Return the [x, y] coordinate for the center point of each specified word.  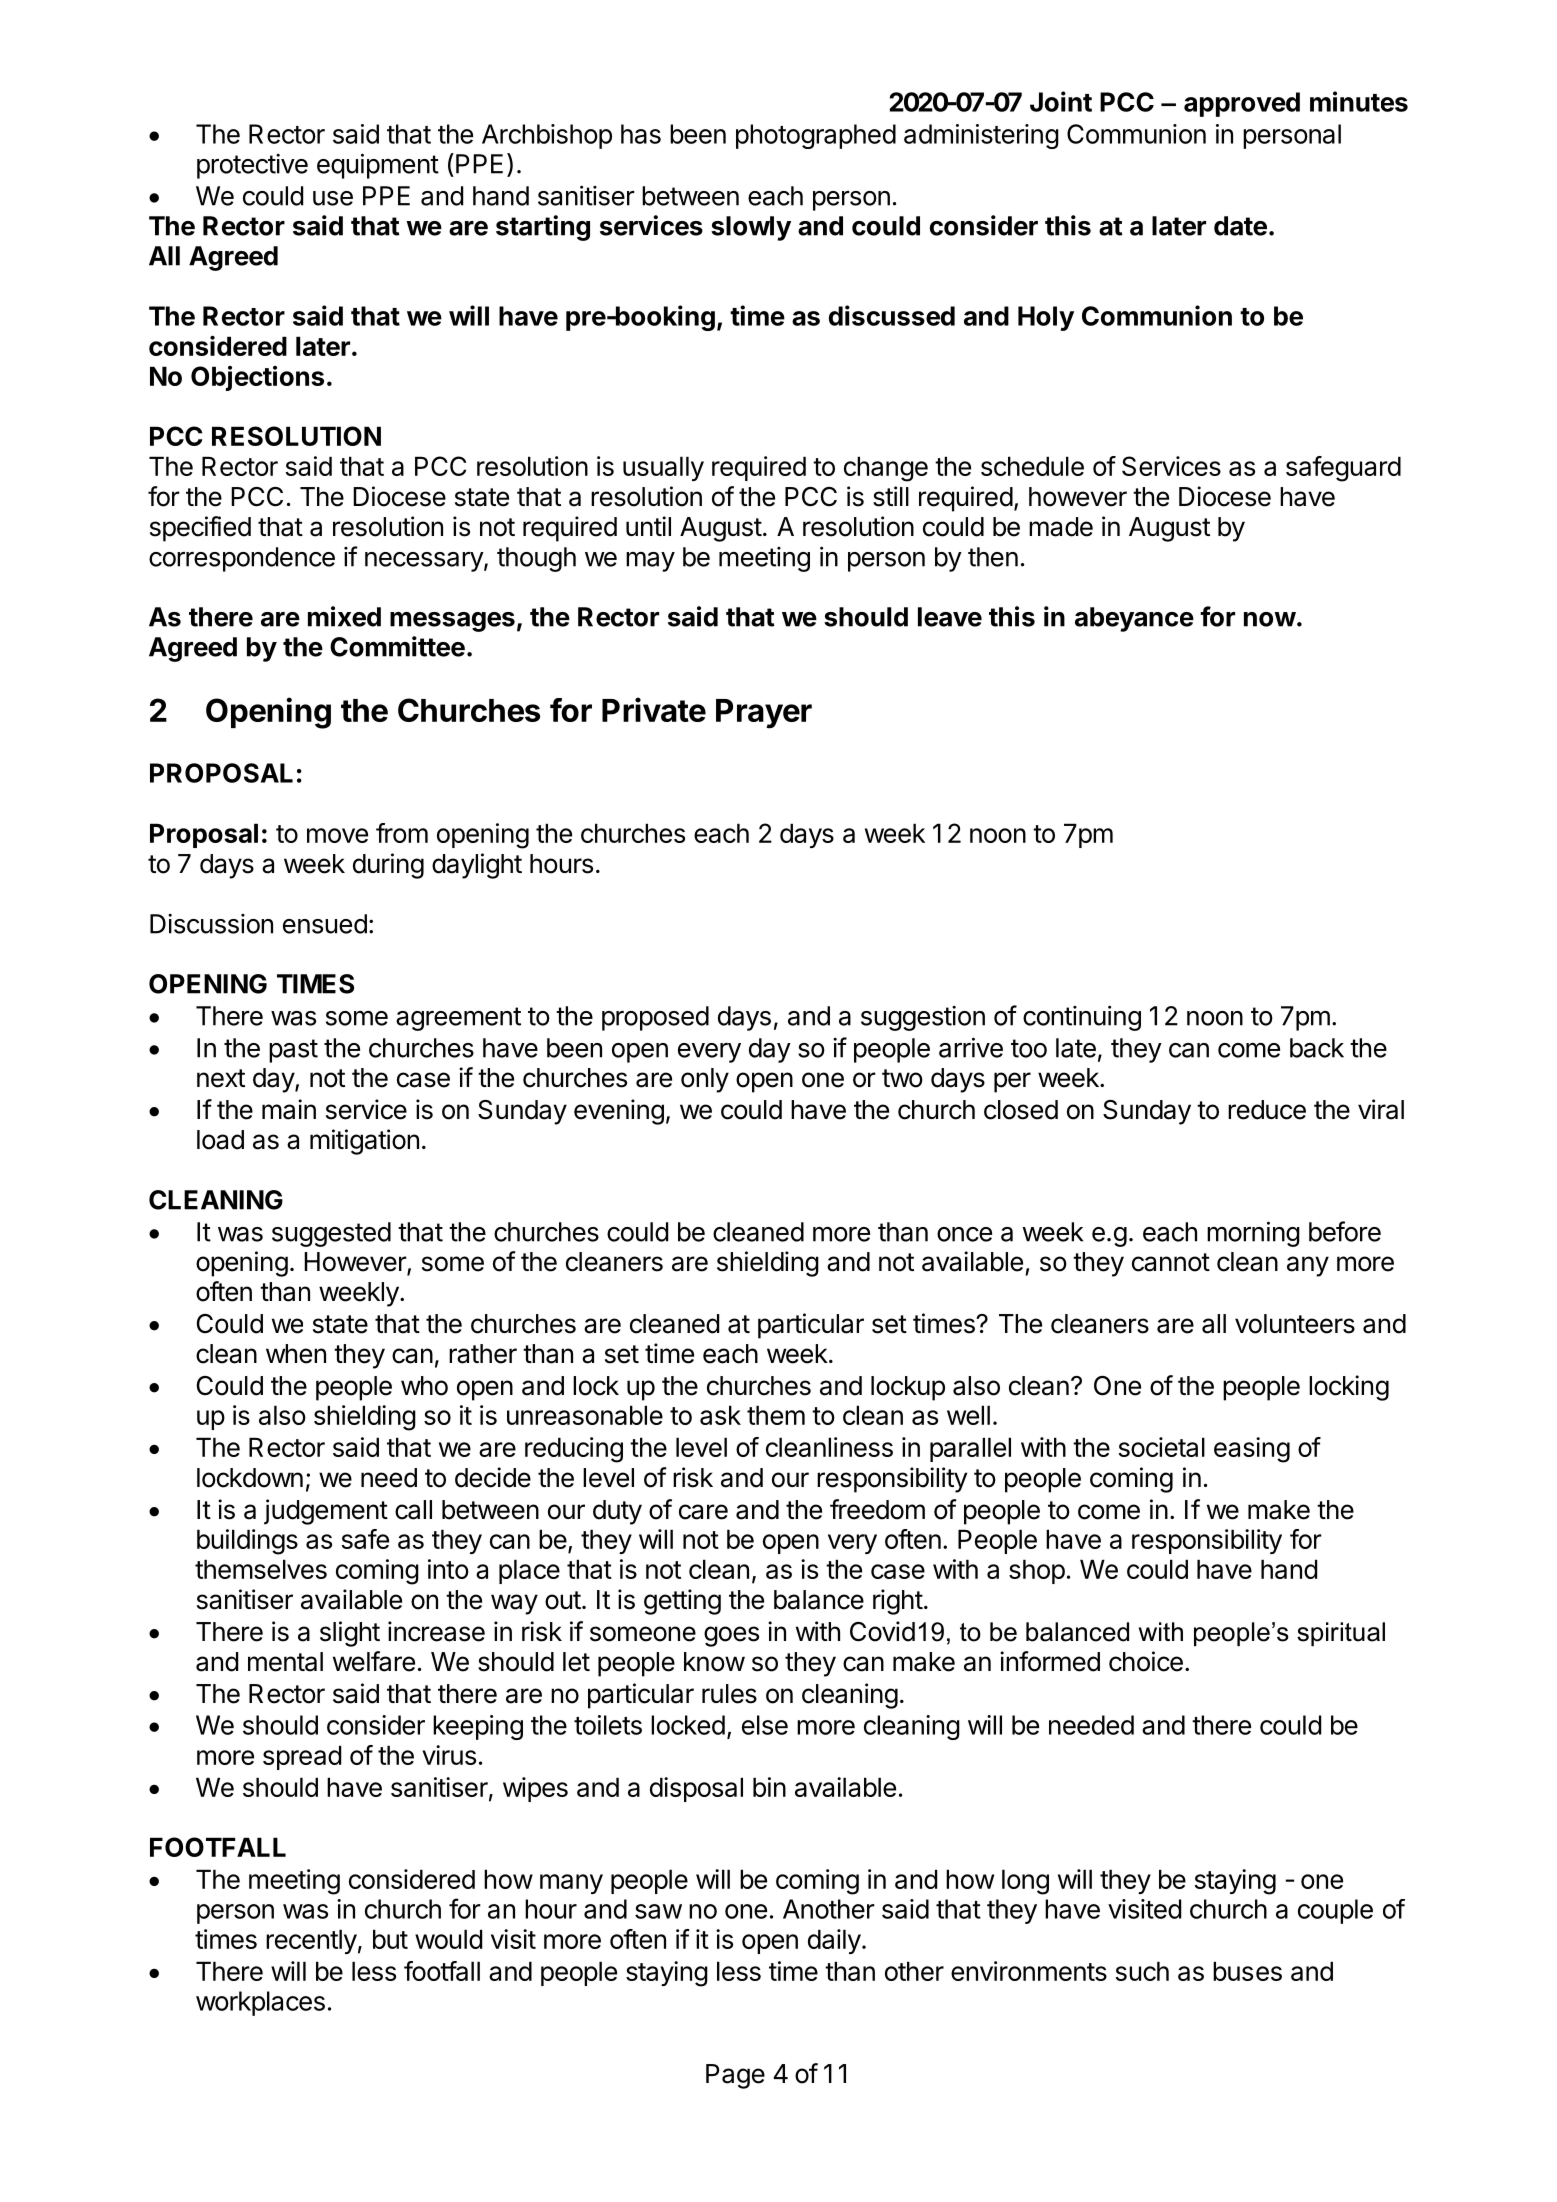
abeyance [1134, 619]
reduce [1267, 1110]
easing [1252, 1450]
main [289, 1109]
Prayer [764, 714]
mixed [344, 616]
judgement [326, 1512]
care [703, 1512]
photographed [816, 136]
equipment [378, 166]
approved [1242, 104]
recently [311, 1941]
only [705, 1080]
